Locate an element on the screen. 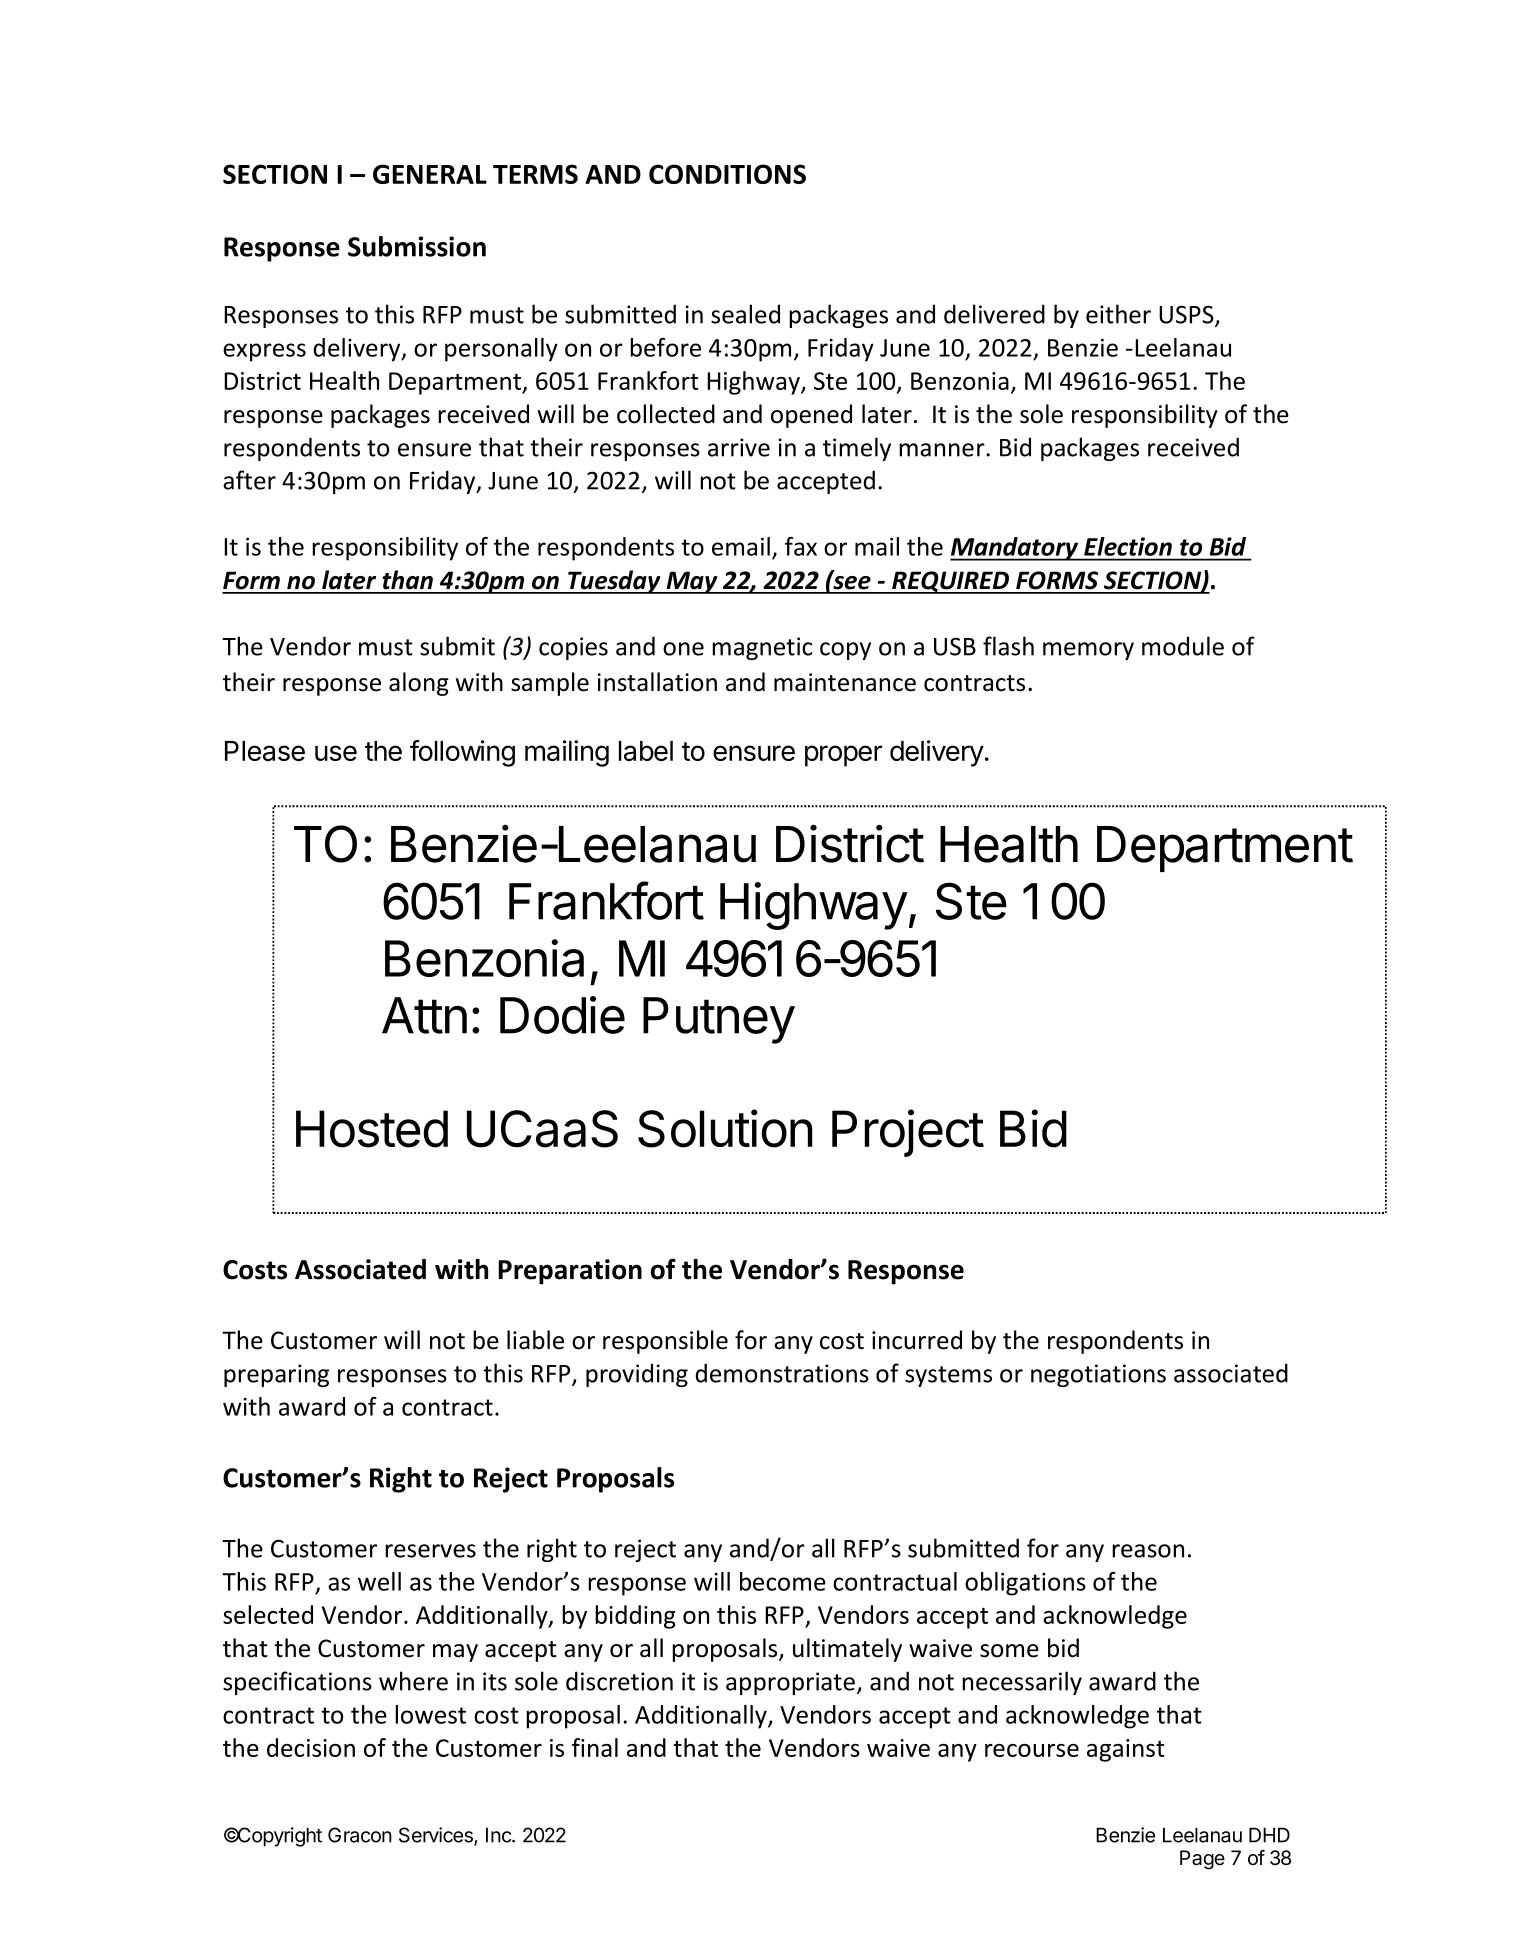 The height and width of the screenshot is (1958, 1513). module is located at coordinates (1183, 646).
